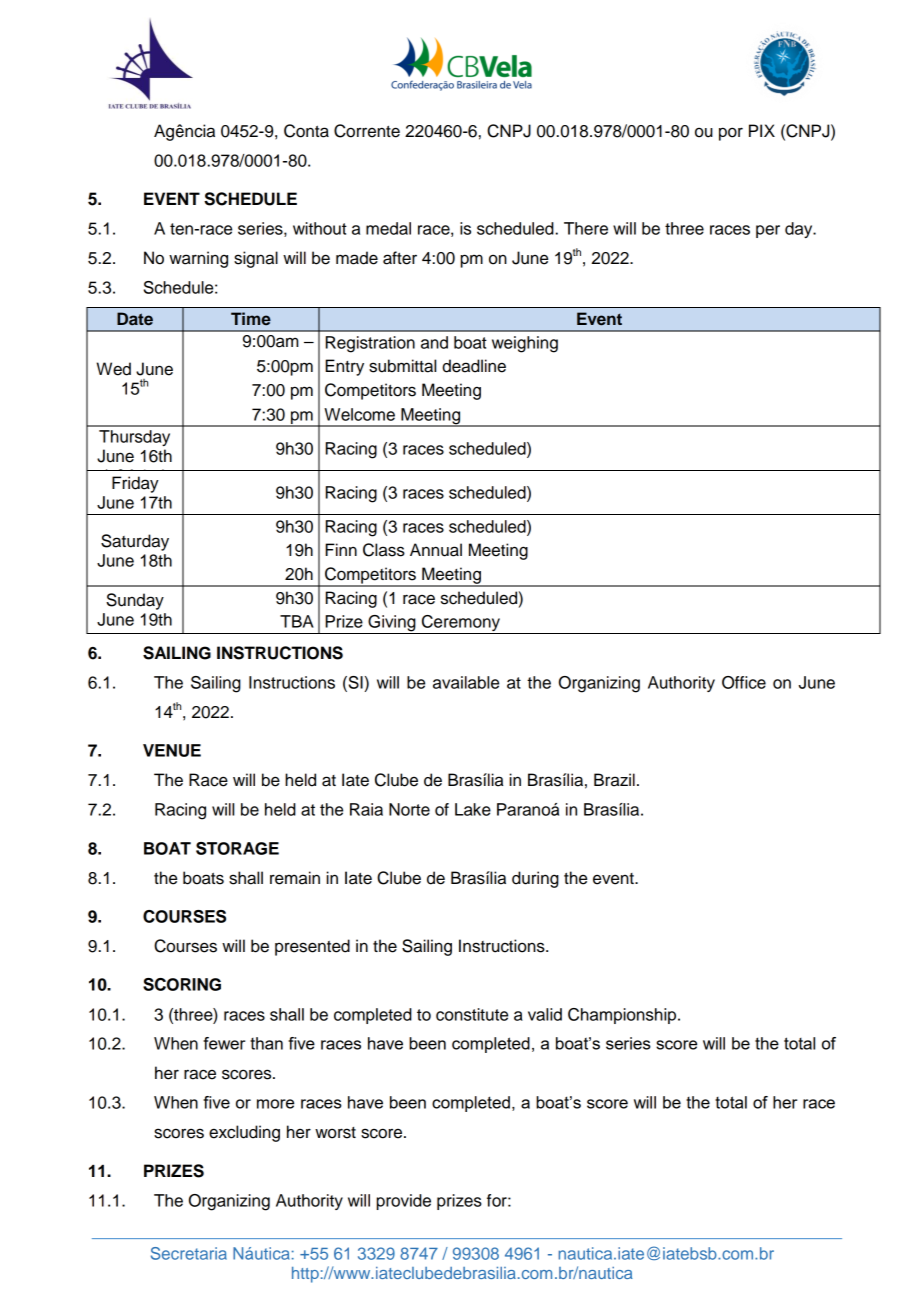  What do you see at coordinates (182, 984) in the document?
I see `SCORING` at bounding box center [182, 984].
